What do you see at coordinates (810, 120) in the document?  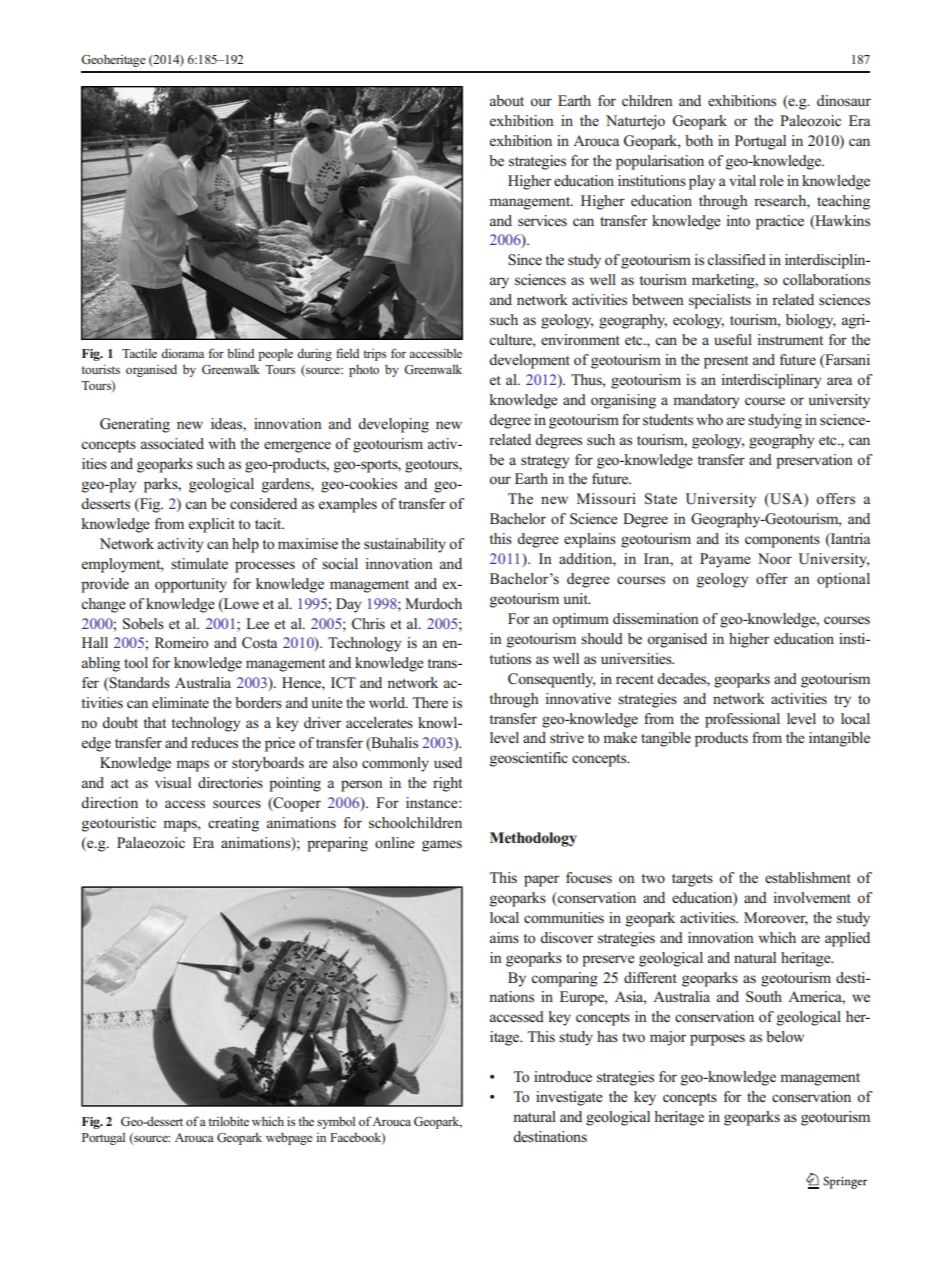 I see `Paleozoic` at bounding box center [810, 120].
